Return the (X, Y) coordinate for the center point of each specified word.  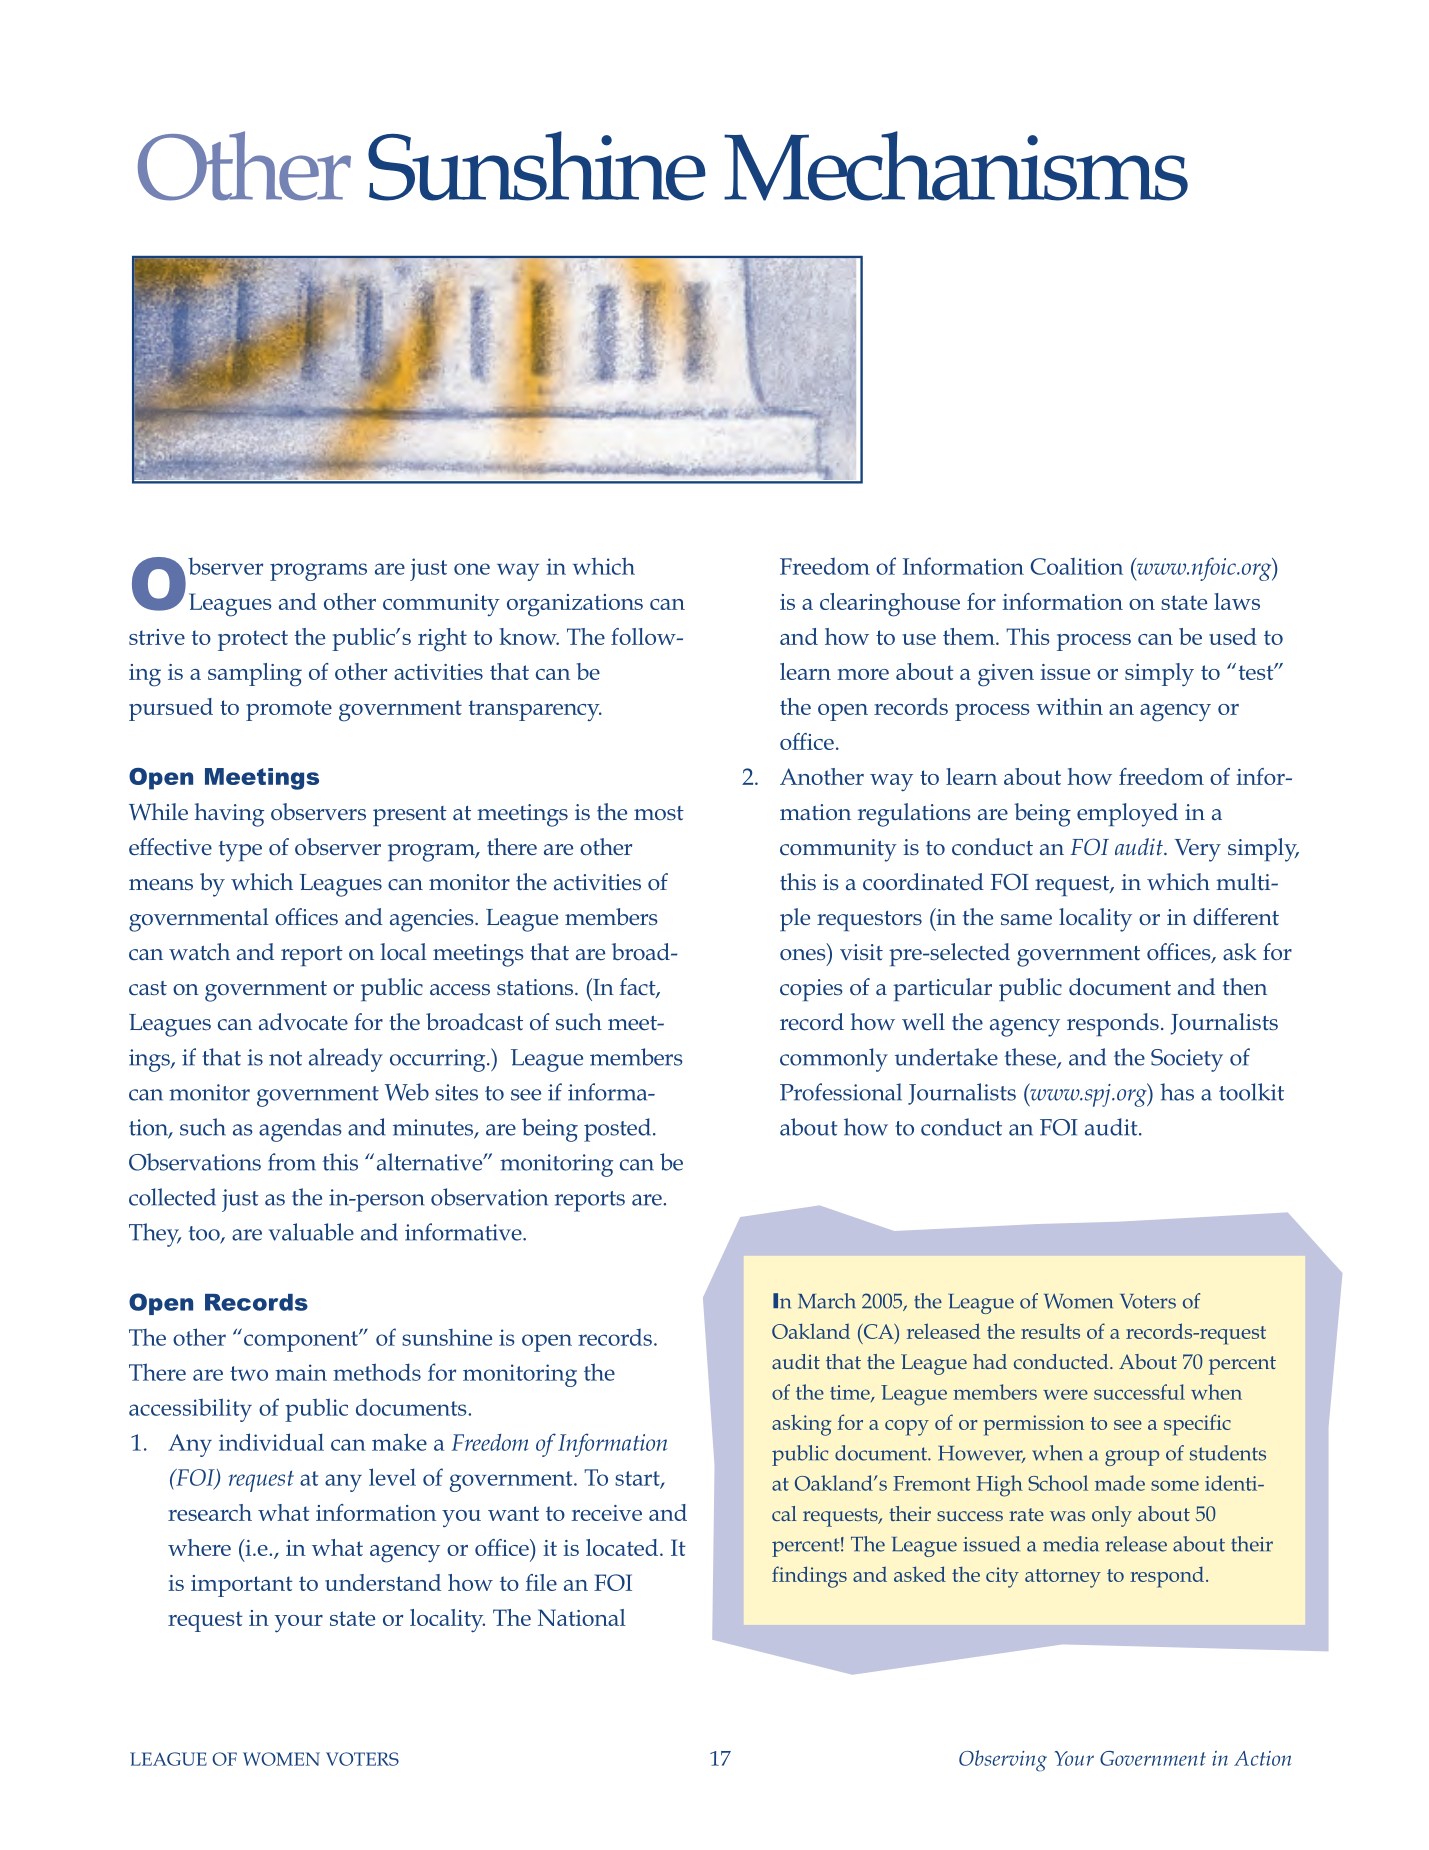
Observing (1003, 1761)
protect (253, 640)
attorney (1063, 1578)
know (529, 636)
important (242, 1586)
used (1233, 636)
